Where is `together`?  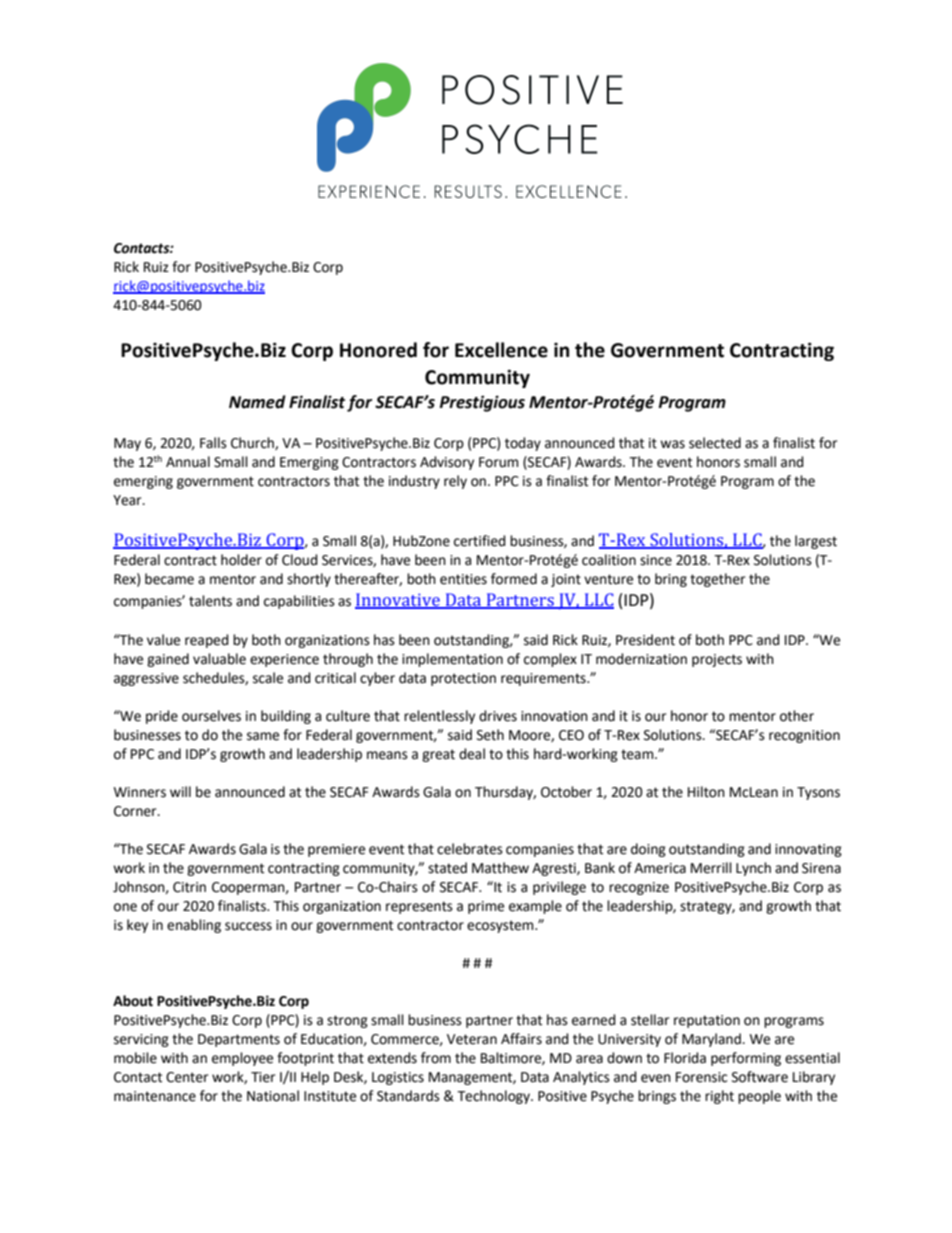
together is located at coordinates (717, 580).
